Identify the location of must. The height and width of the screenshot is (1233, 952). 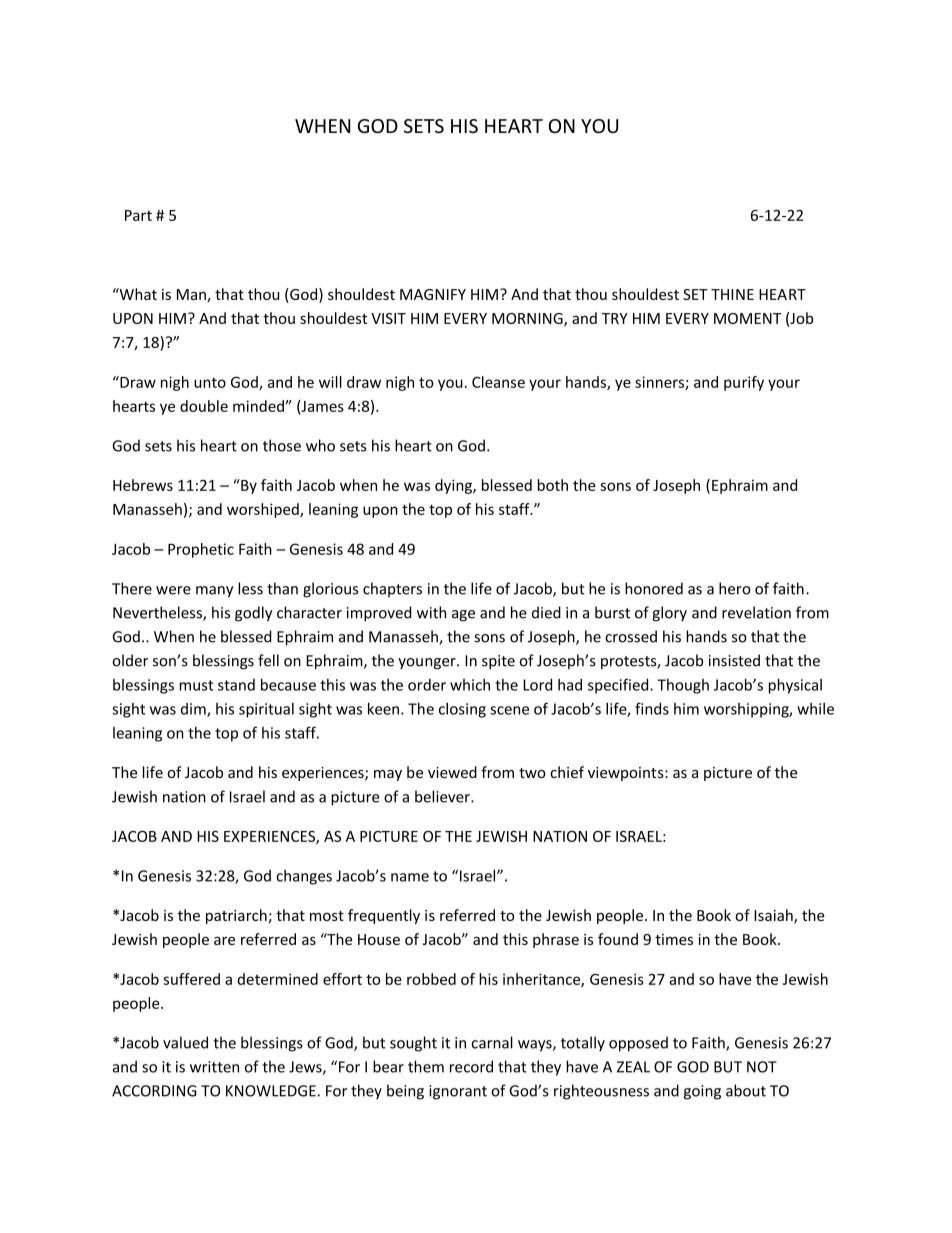
(196, 685).
